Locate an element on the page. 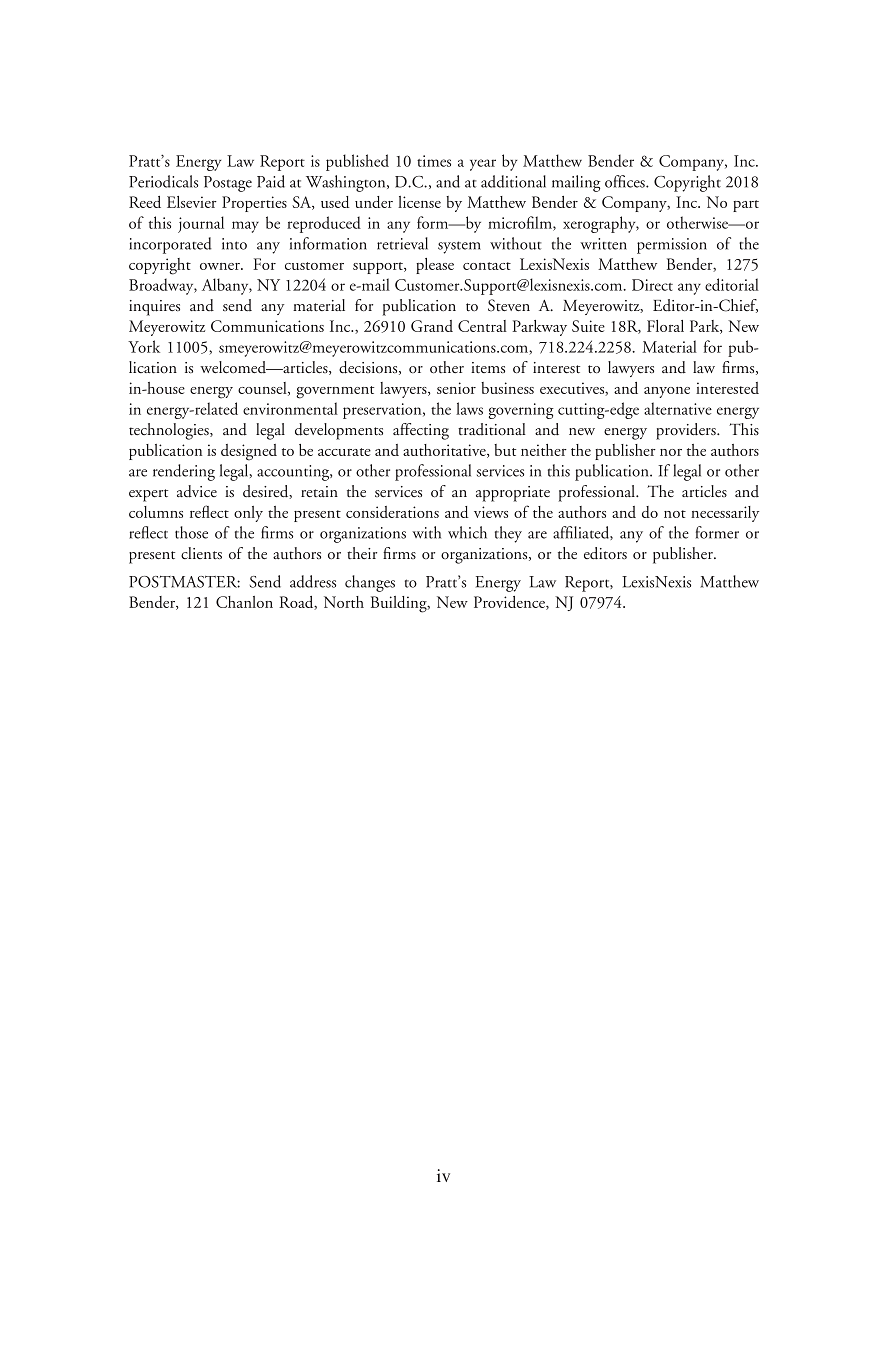 The image size is (880, 1372). changes is located at coordinates (370, 583).
